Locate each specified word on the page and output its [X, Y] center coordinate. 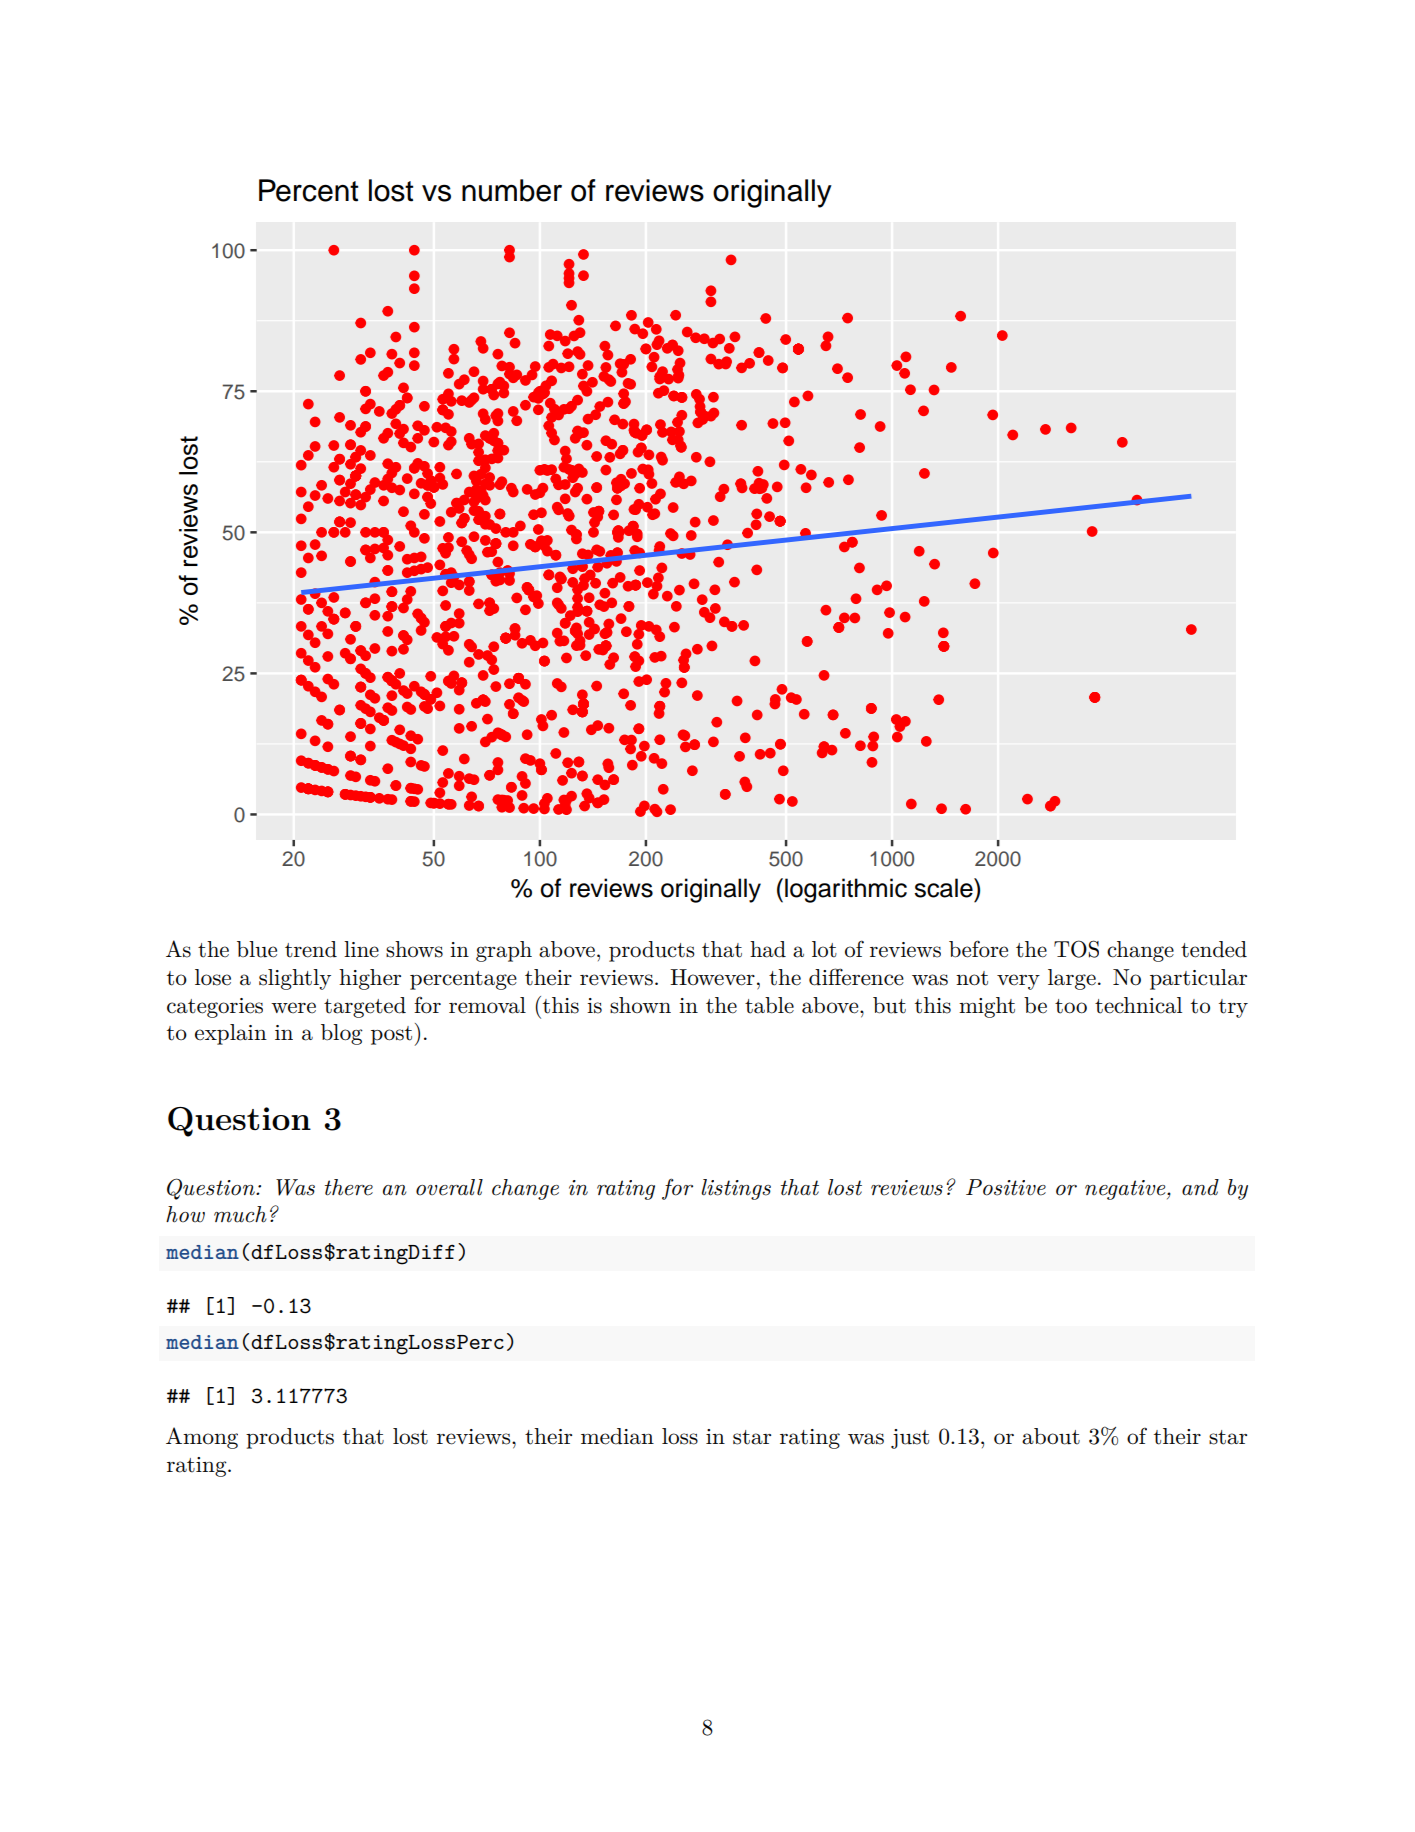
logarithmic [846, 890]
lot [824, 949]
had [768, 949]
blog [342, 1034]
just [910, 1439]
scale [944, 888]
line [361, 949]
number [512, 190]
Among [202, 1438]
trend [311, 949]
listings [736, 1189]
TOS [1076, 949]
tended [1214, 949]
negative [1126, 1190]
